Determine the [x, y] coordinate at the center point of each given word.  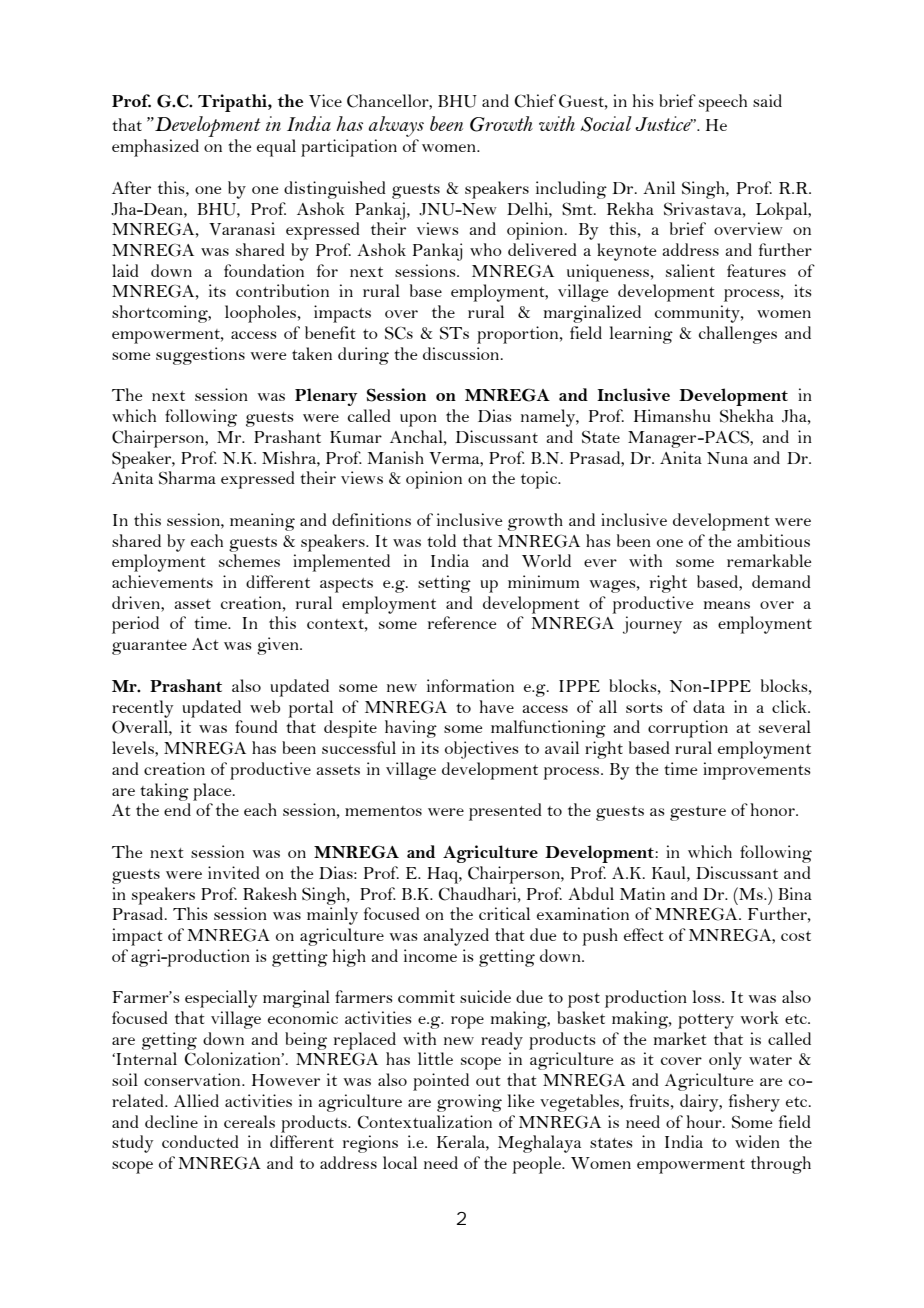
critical [504, 913]
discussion [462, 353]
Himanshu [672, 415]
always [396, 126]
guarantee [149, 647]
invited [234, 872]
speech [723, 103]
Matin [642, 893]
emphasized [155, 148]
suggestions [200, 356]
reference [462, 622]
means [726, 605]
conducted [200, 1141]
